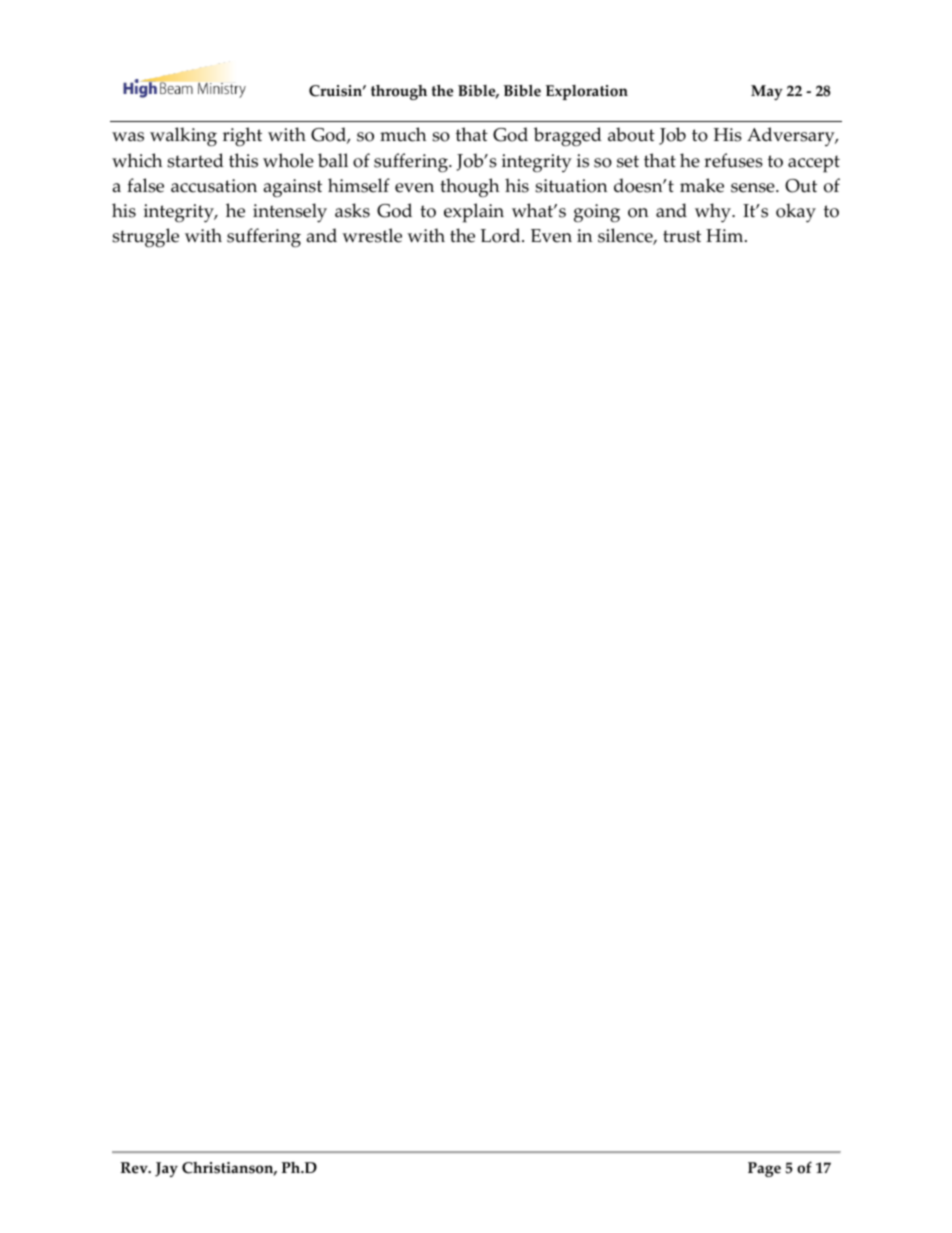 The width and height of the screenshot is (952, 1233). I want to click on struggle, so click(145, 238).
